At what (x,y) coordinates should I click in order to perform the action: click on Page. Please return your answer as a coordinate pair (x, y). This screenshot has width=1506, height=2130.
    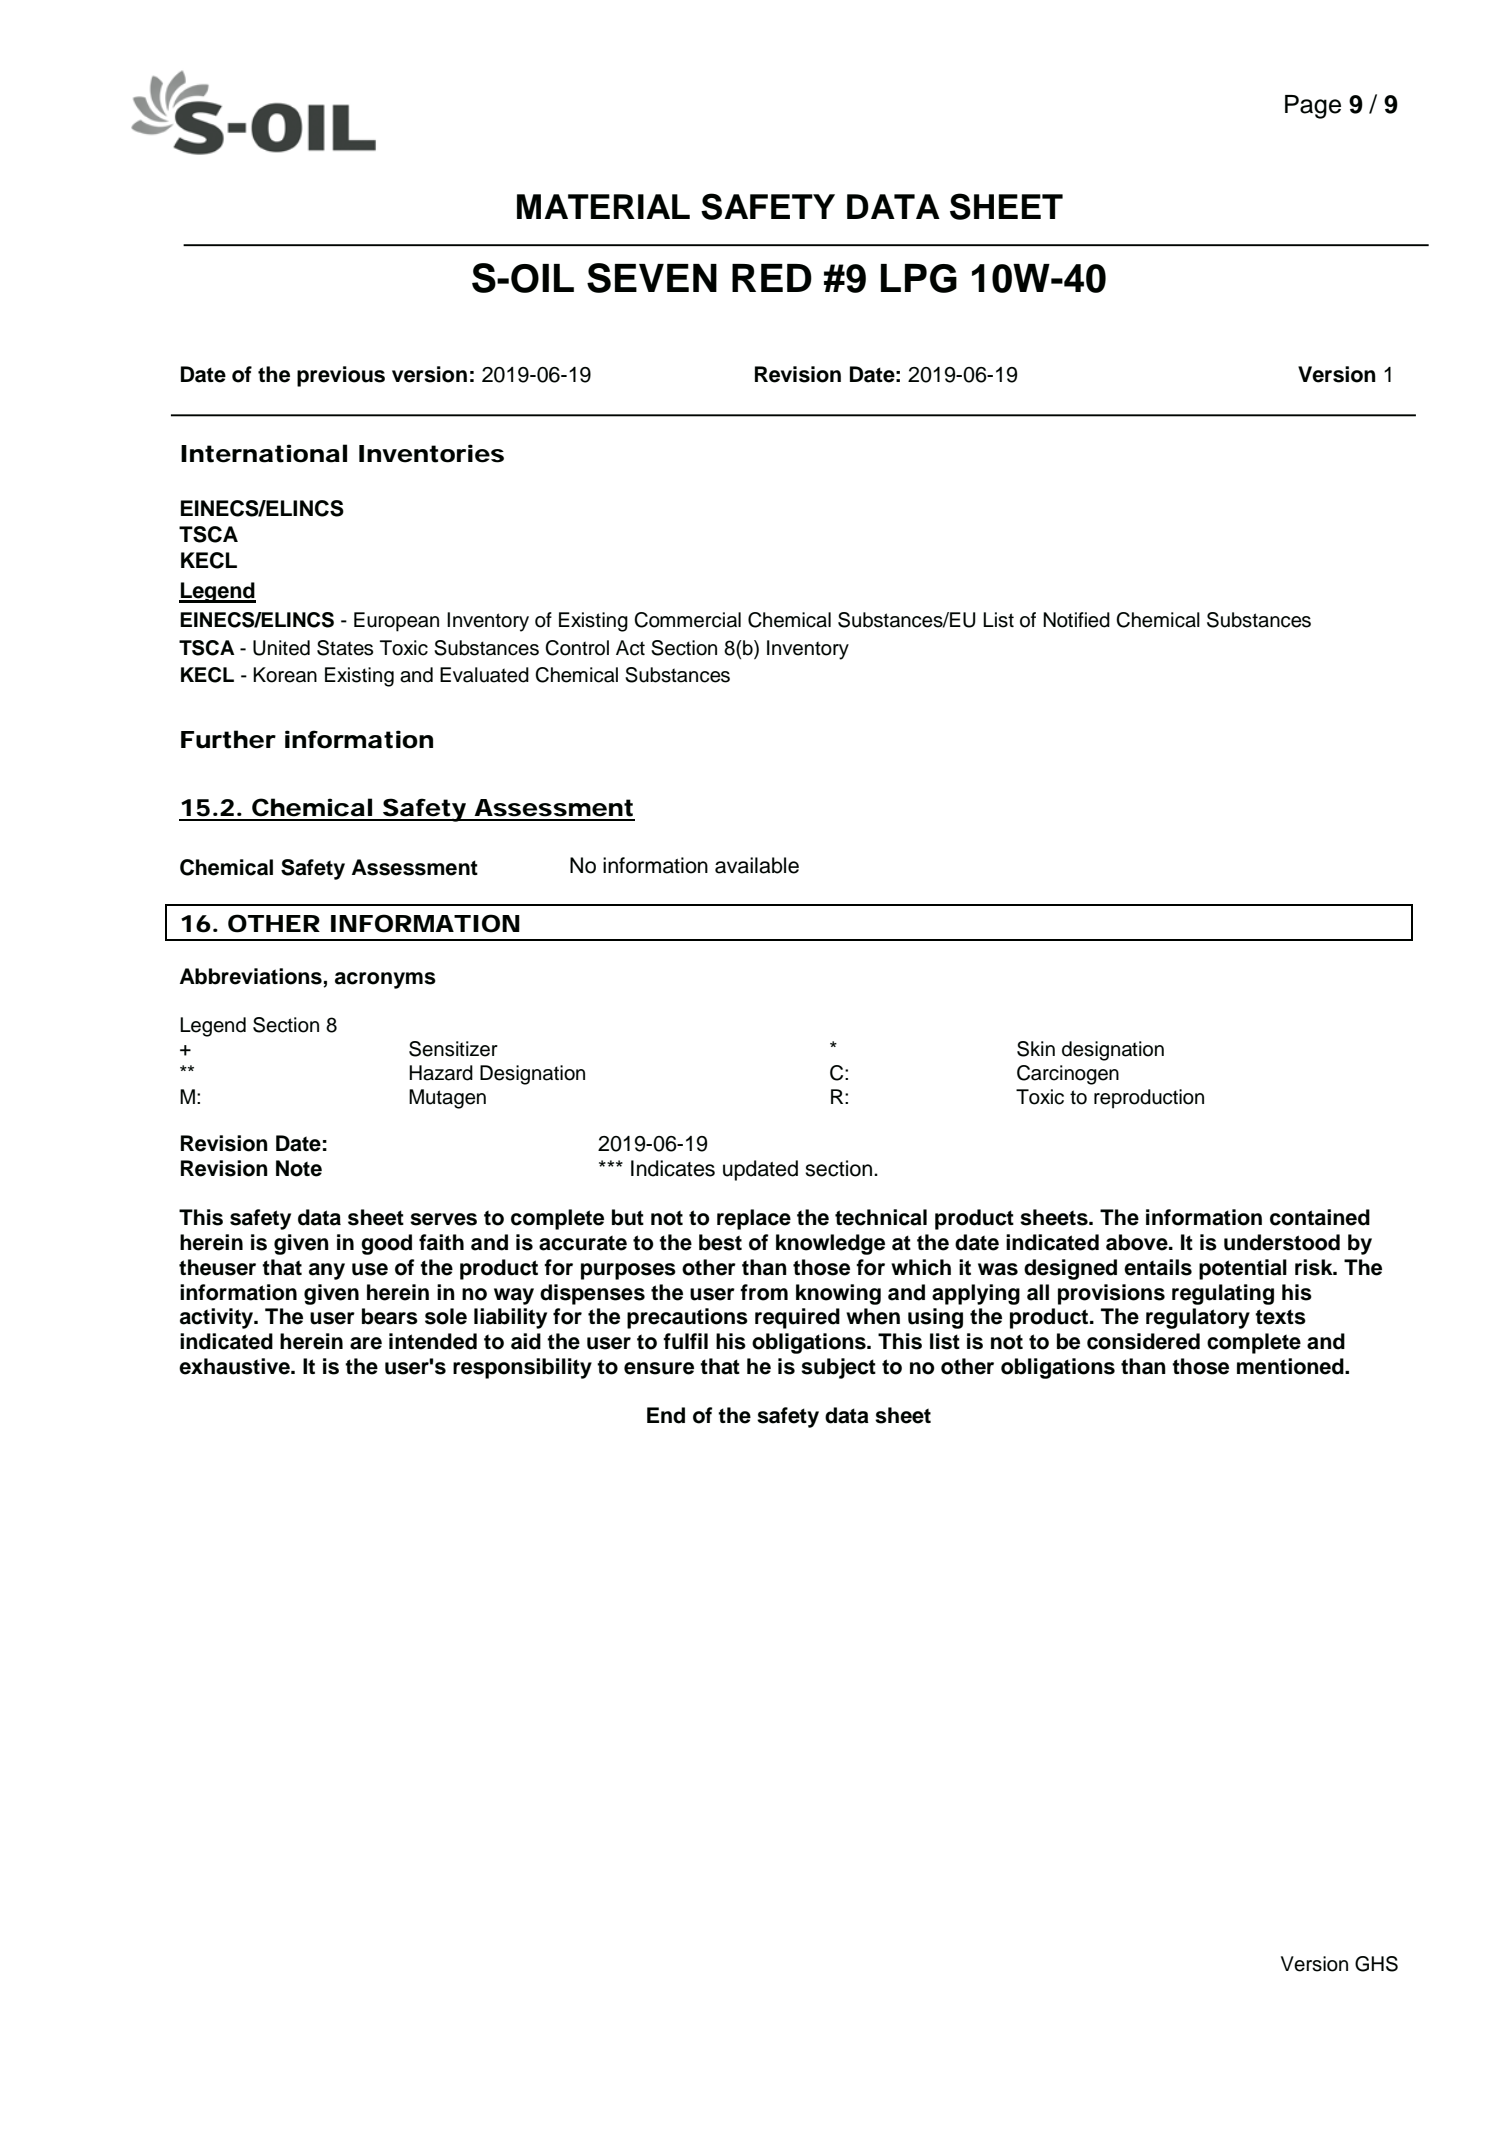
    Looking at the image, I should click on (1313, 107).
